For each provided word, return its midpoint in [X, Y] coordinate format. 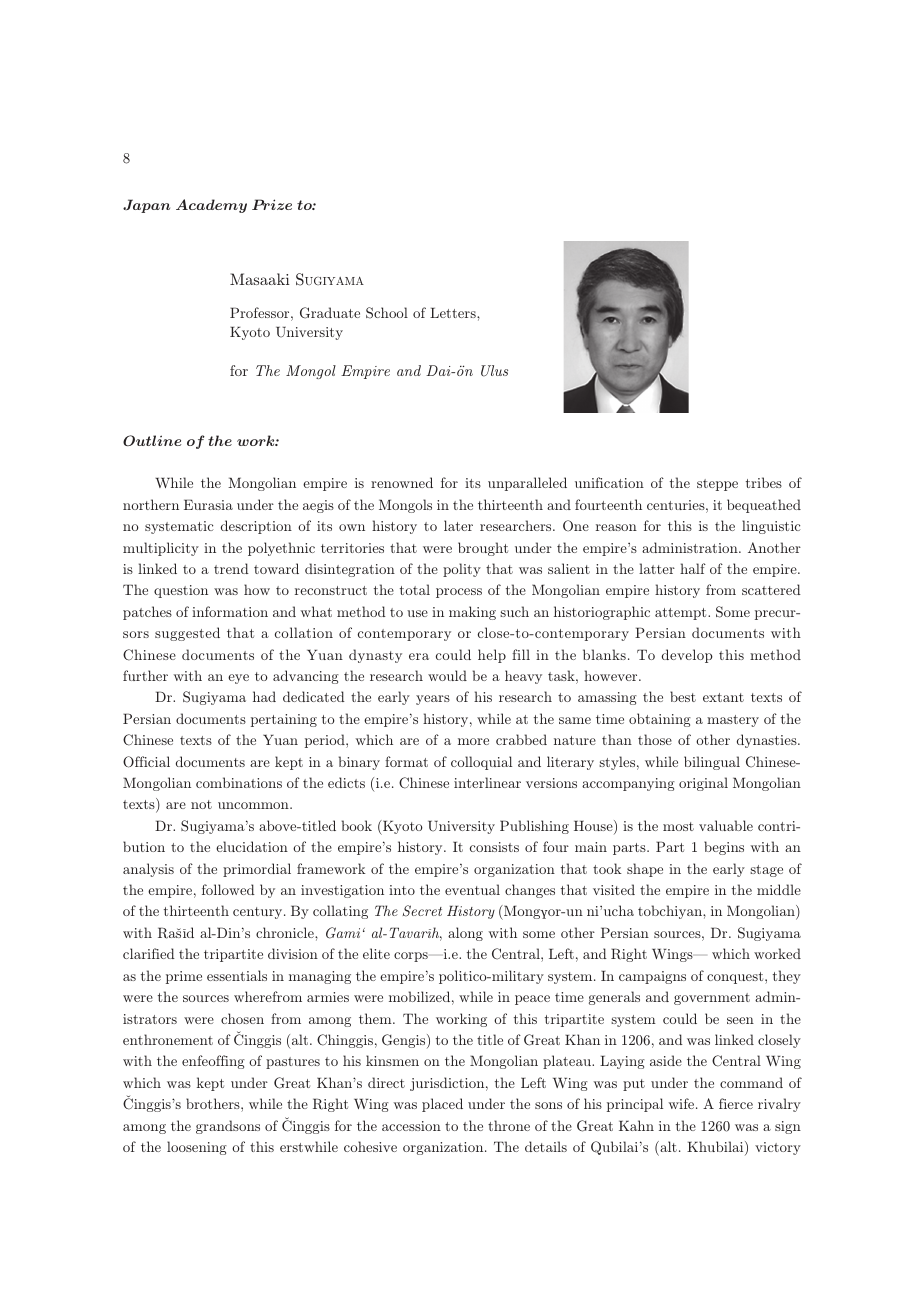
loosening [197, 1148]
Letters [454, 313]
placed [442, 1105]
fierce [736, 1103]
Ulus [494, 371]
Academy [211, 206]
